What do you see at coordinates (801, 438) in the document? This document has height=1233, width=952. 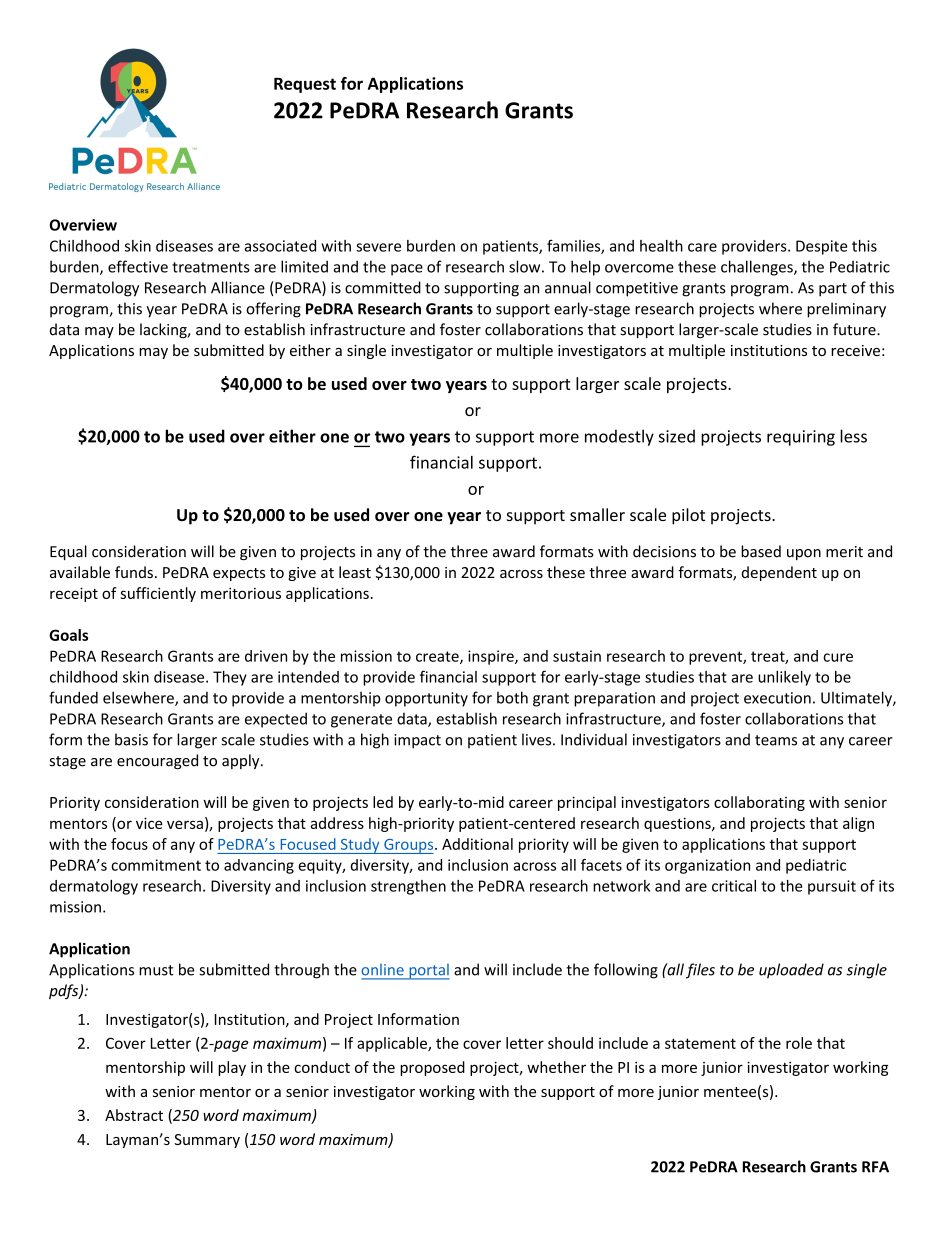 I see `requiring` at bounding box center [801, 438].
